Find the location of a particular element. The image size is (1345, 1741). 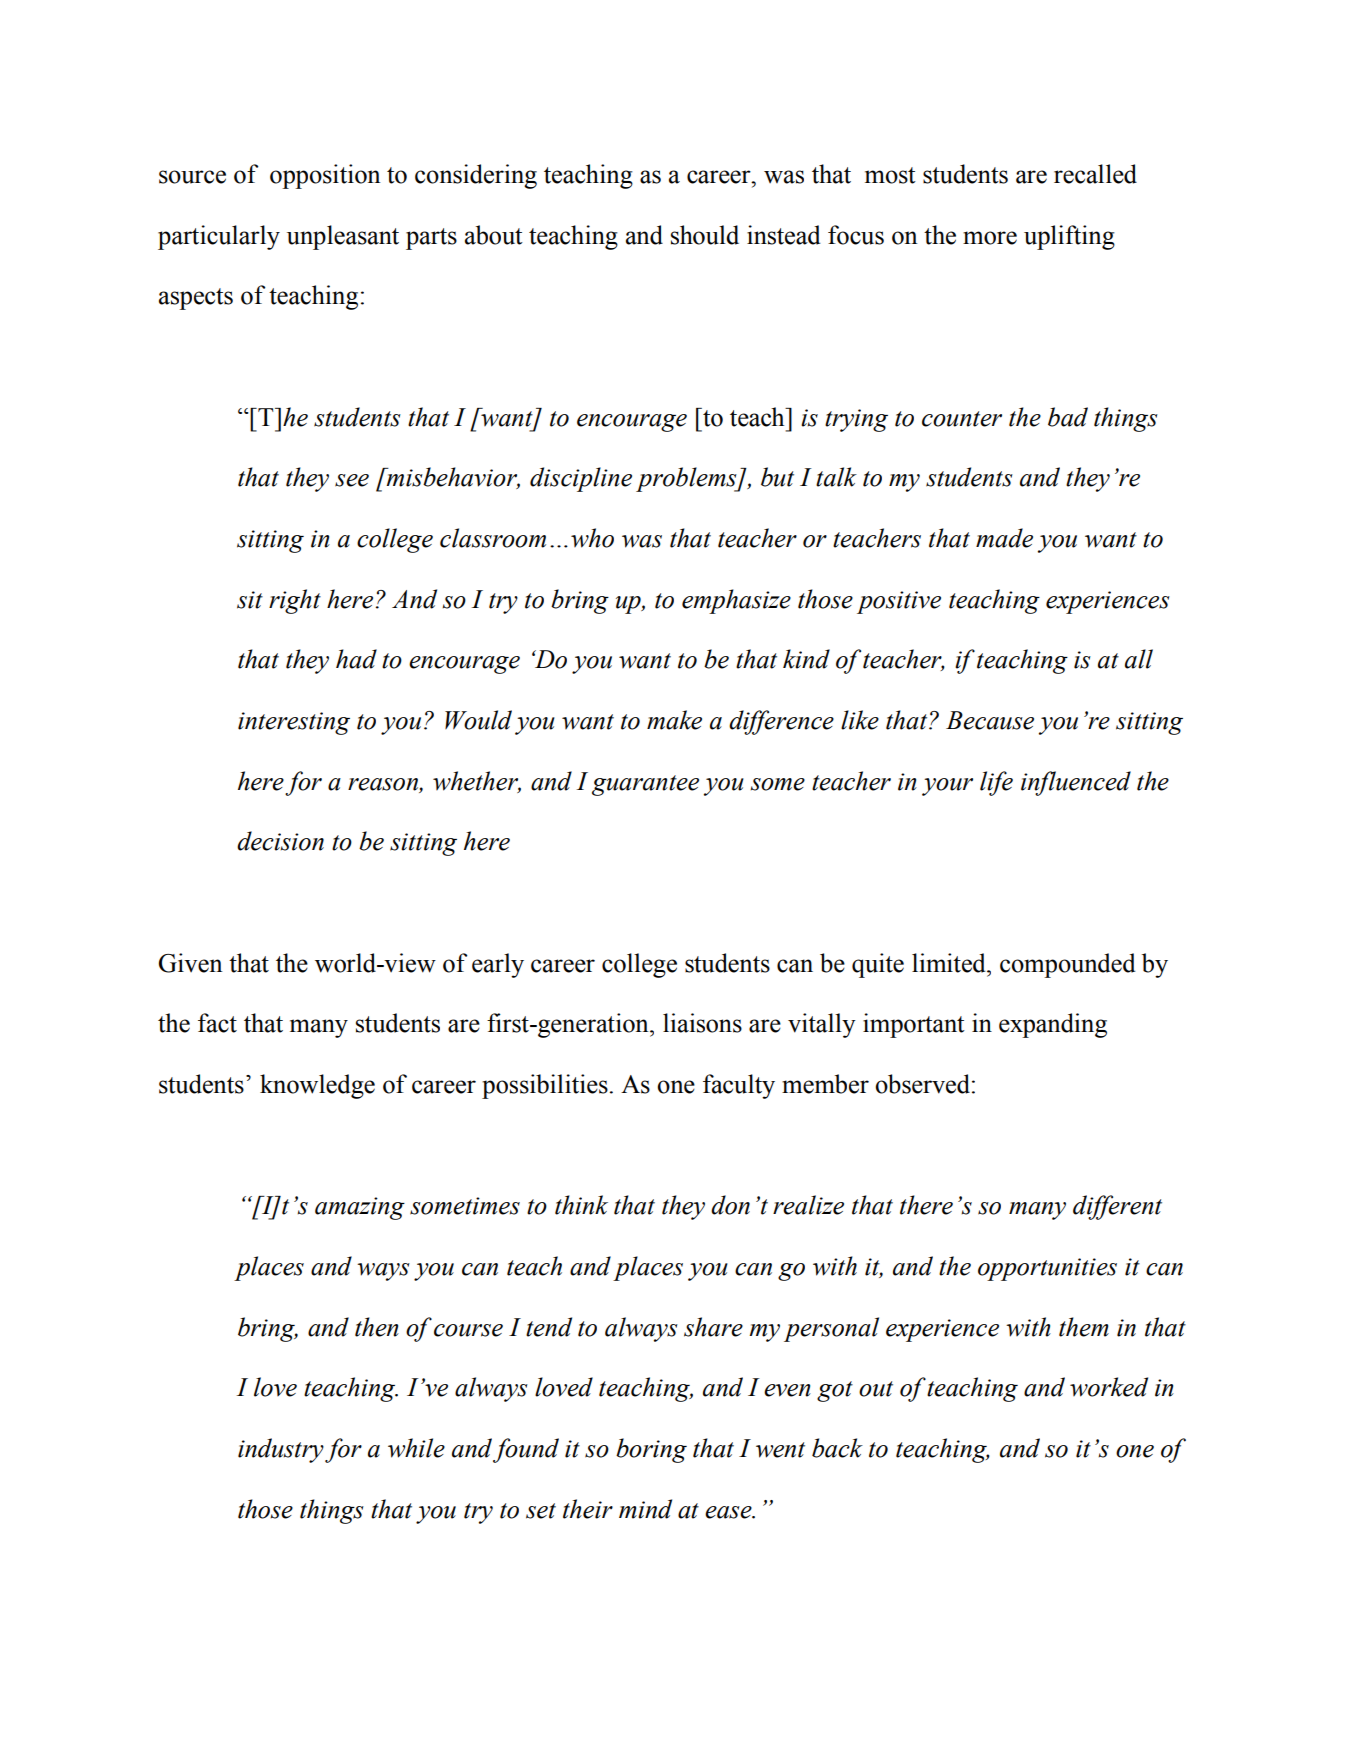

industry is located at coordinates (281, 1450).
